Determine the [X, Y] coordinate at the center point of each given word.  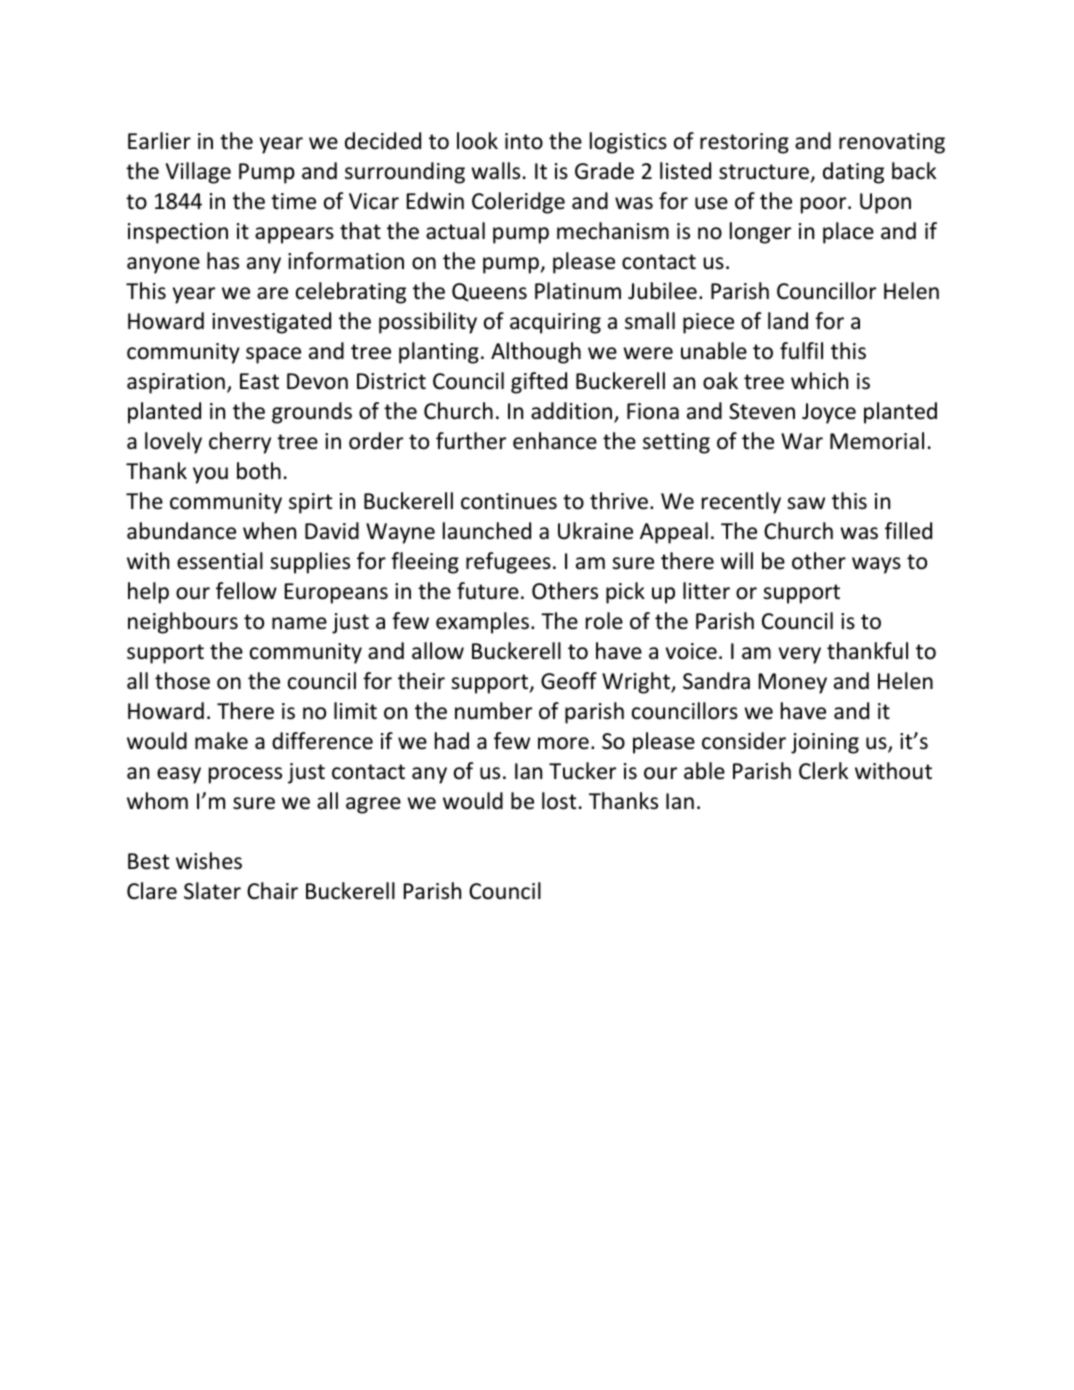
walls [495, 171]
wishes [209, 861]
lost [559, 801]
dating [853, 173]
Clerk [823, 771]
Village [198, 173]
